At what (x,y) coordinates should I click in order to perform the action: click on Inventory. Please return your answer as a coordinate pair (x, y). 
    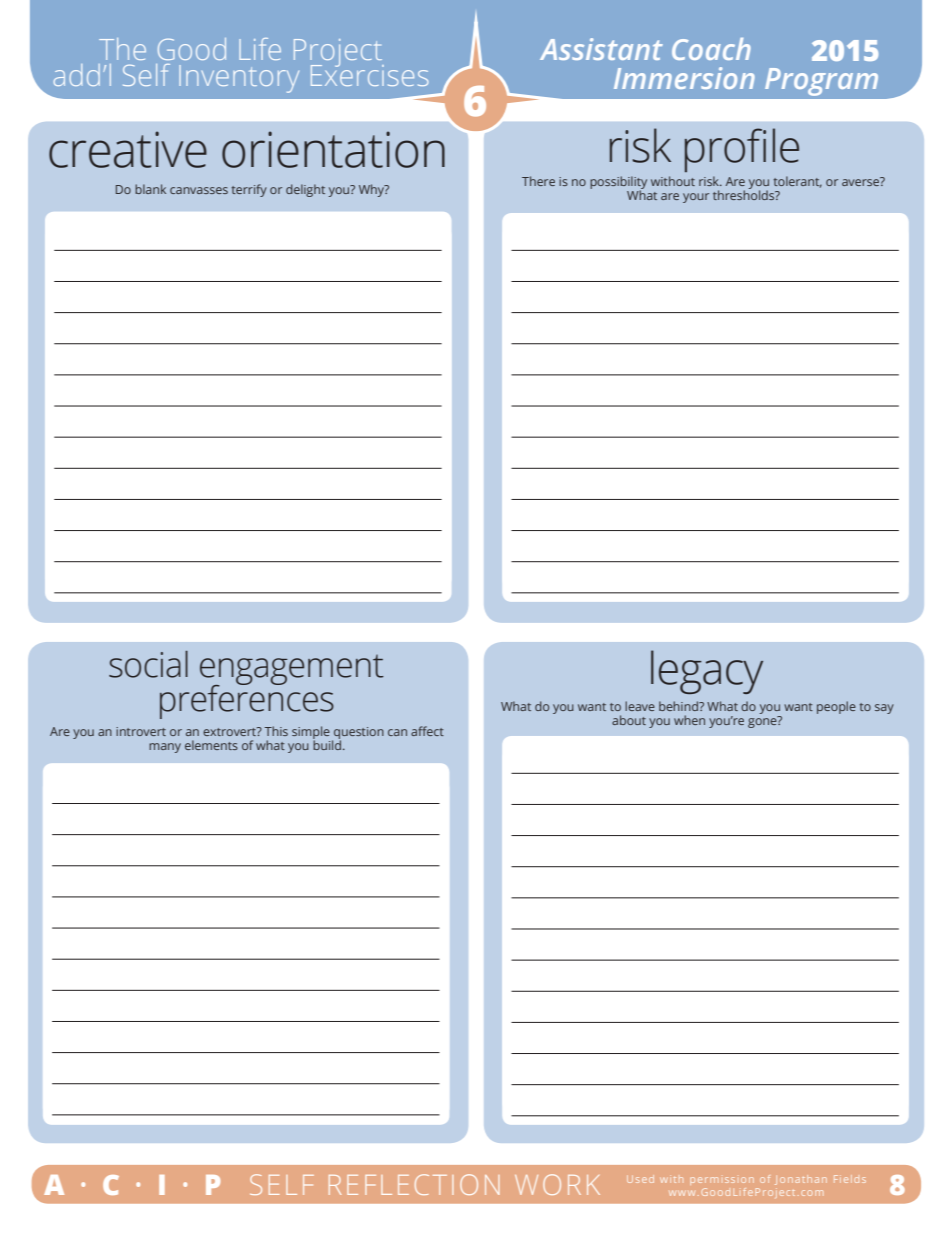
    Looking at the image, I should click on (239, 79).
